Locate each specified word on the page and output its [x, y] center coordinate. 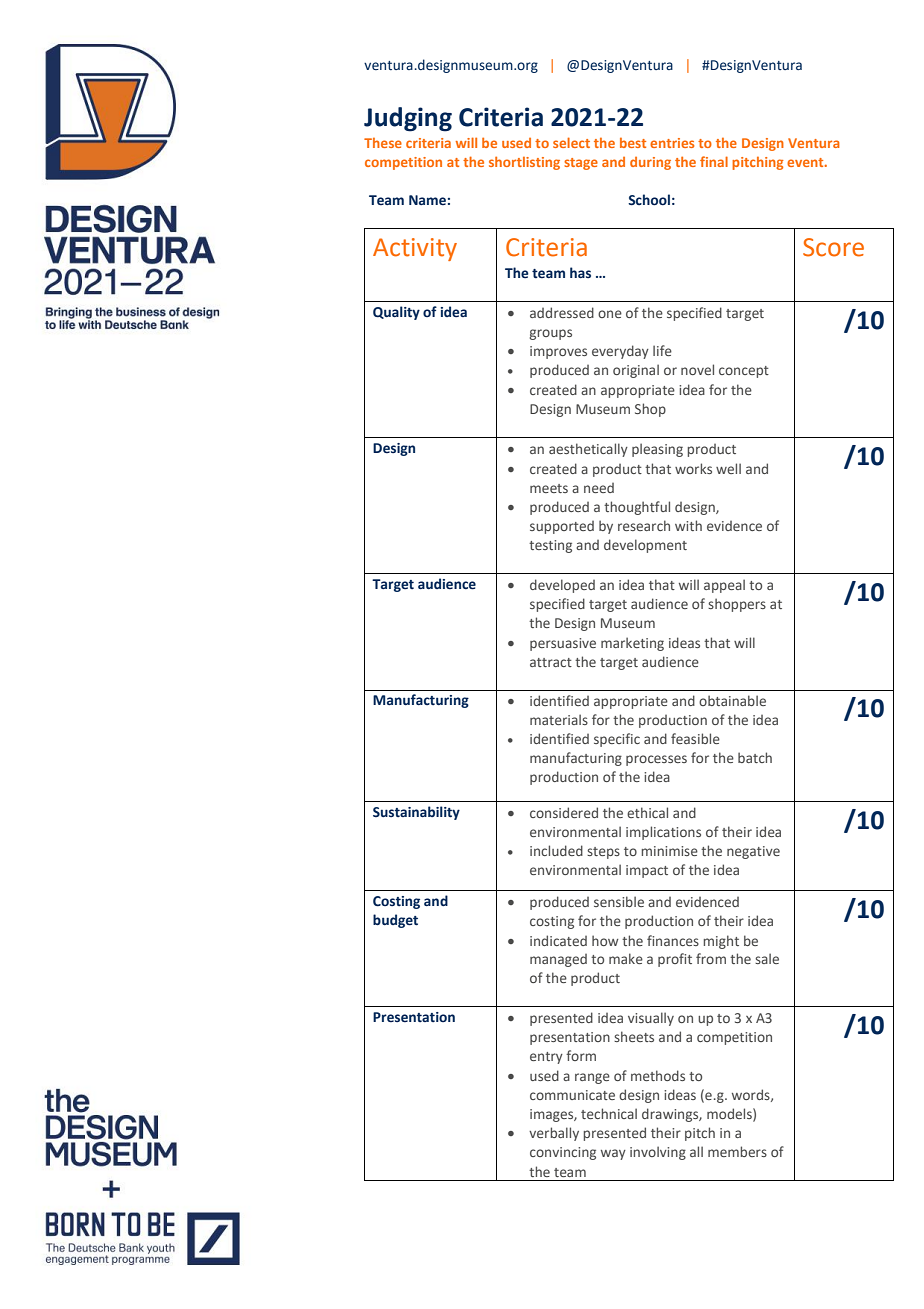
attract [551, 662]
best [633, 143]
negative [753, 852]
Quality [396, 313]
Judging [408, 119]
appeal [724, 586]
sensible [619, 901]
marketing [632, 644]
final [714, 161]
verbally [554, 1134]
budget [395, 921]
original [636, 371]
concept [744, 372]
